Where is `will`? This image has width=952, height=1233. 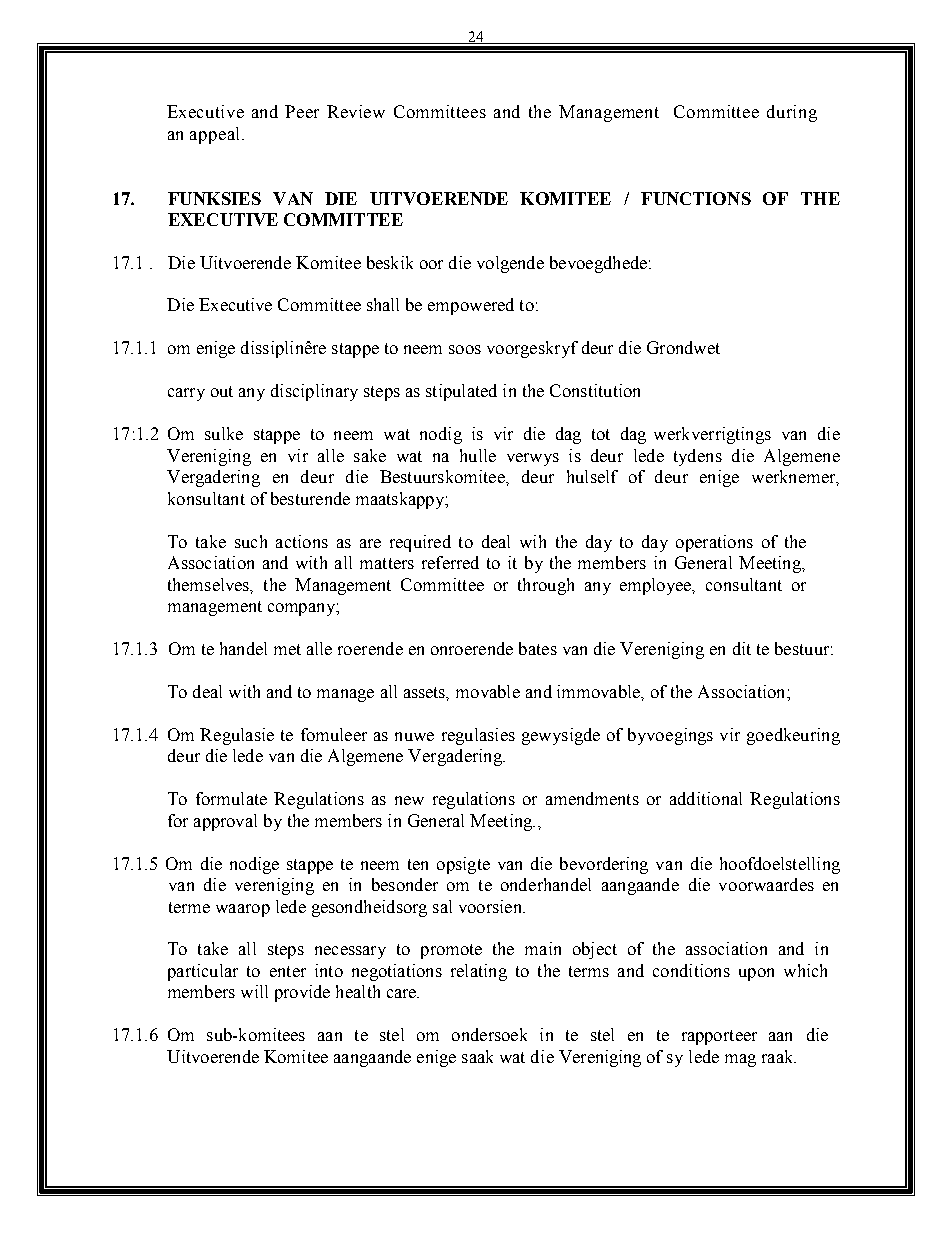
will is located at coordinates (254, 991).
